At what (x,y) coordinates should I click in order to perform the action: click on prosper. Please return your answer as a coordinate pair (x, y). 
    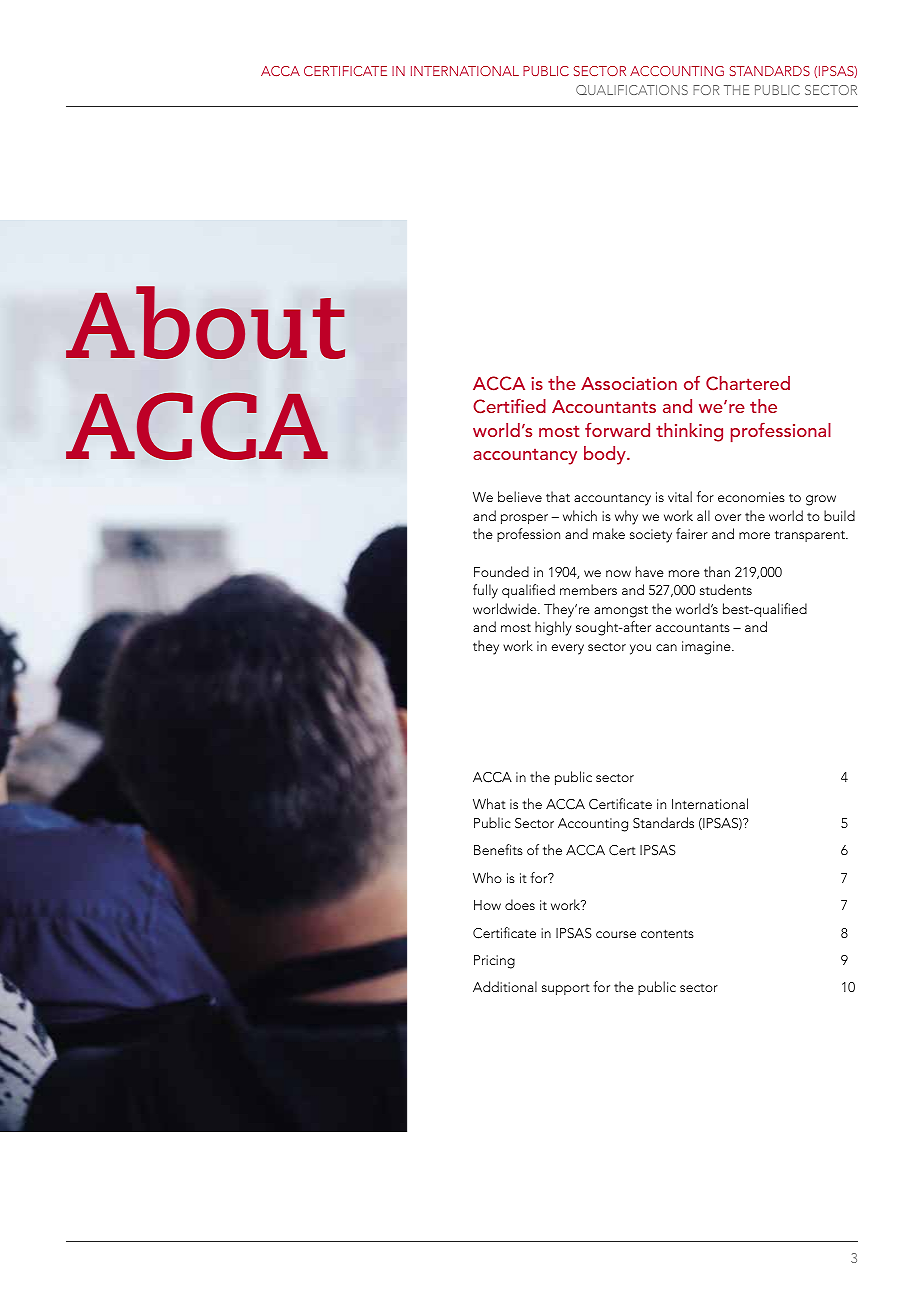
    Looking at the image, I should click on (524, 519).
